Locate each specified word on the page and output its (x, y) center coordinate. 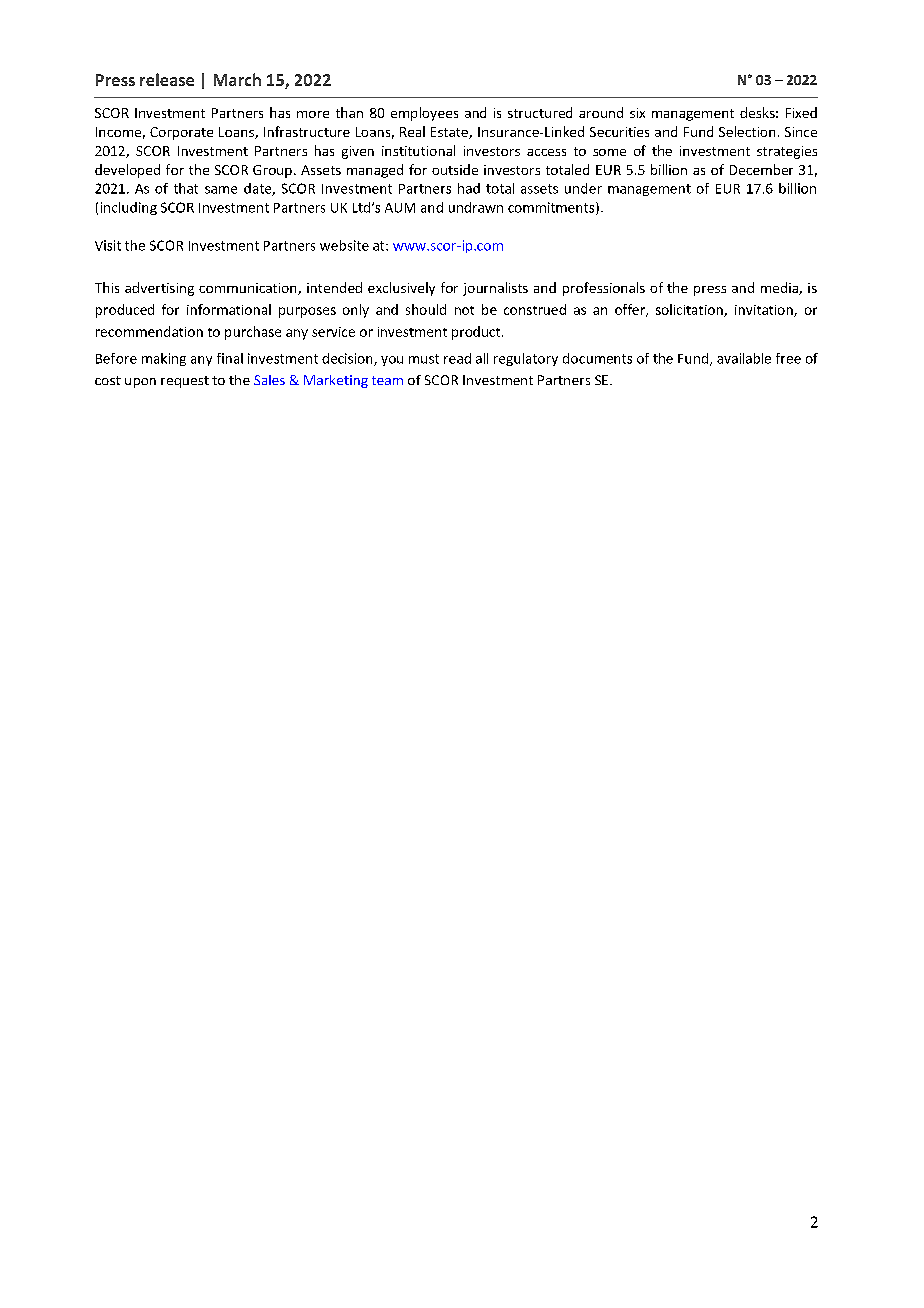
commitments (552, 208)
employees (424, 114)
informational (229, 309)
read (457, 358)
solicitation (690, 310)
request (185, 382)
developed (127, 171)
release (167, 79)
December (761, 169)
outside (455, 169)
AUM (400, 208)
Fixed (801, 112)
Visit (108, 245)
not (464, 310)
